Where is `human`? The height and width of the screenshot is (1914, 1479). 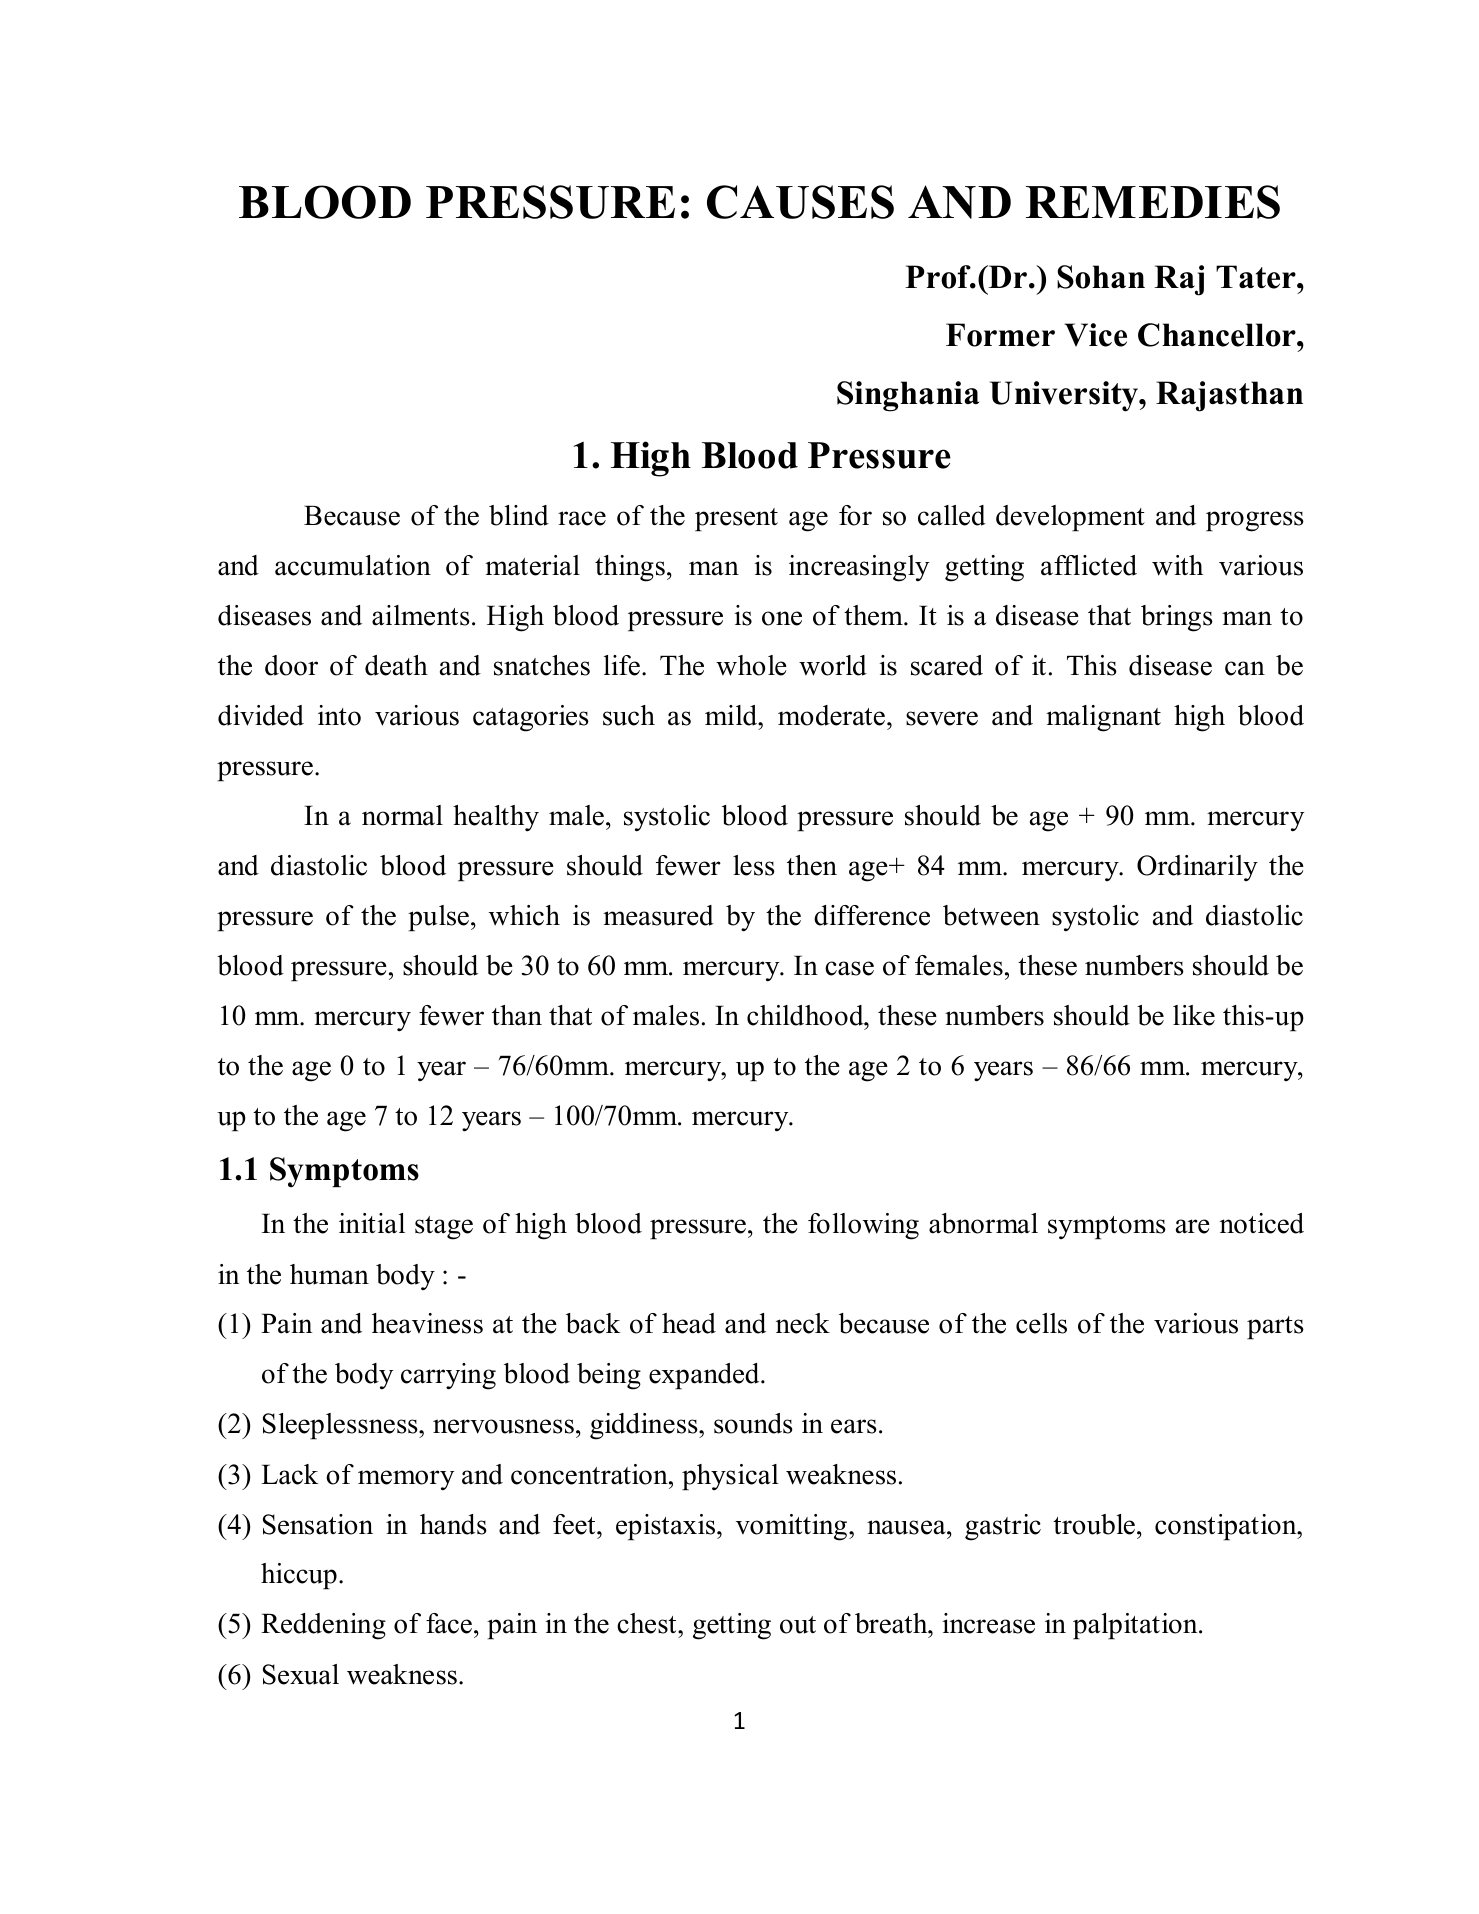 human is located at coordinates (329, 1274).
